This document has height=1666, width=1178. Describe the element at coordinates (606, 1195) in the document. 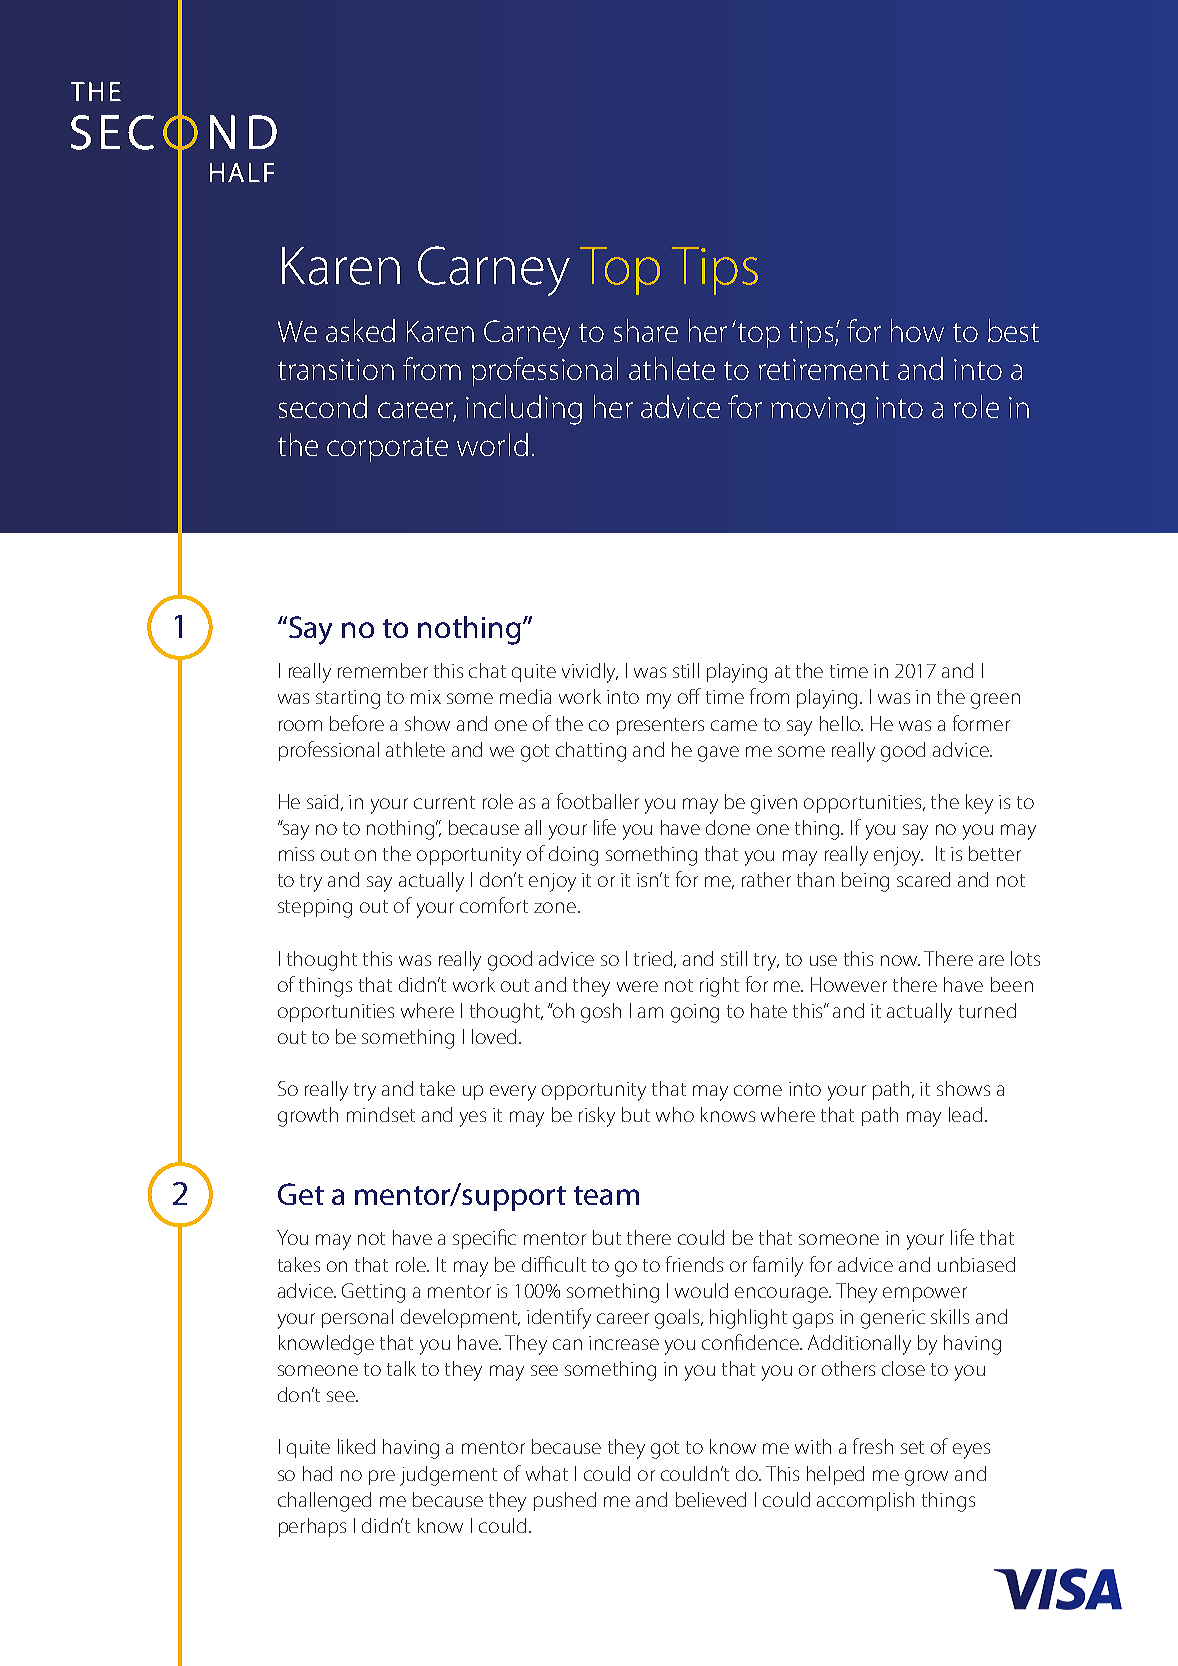

I see `team` at that location.
